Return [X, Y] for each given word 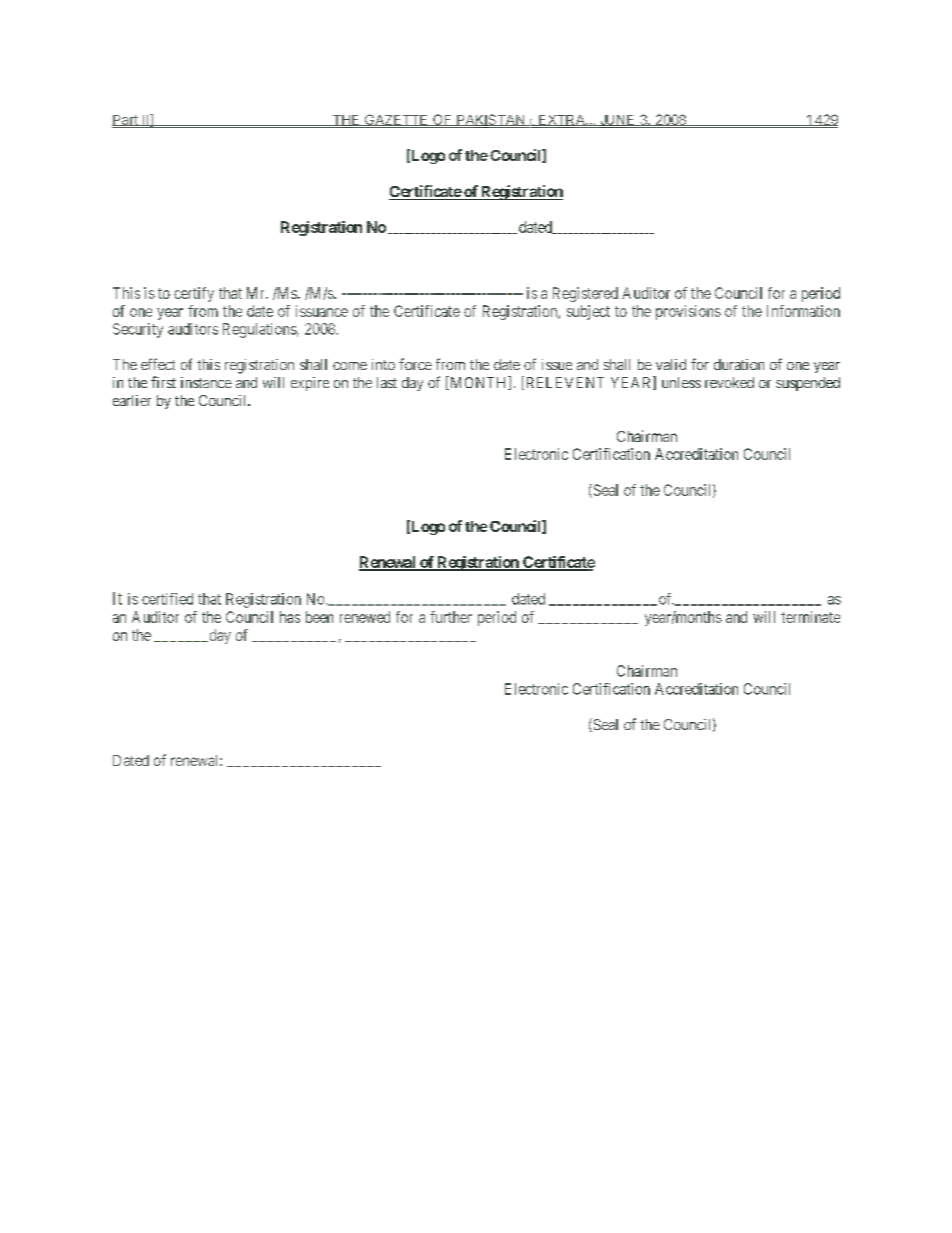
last [387, 382]
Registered [585, 294]
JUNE [617, 120]
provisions [688, 312]
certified [167, 599]
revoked [729, 382]
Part [126, 120]
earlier [132, 400]
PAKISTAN [490, 121]
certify [194, 294]
